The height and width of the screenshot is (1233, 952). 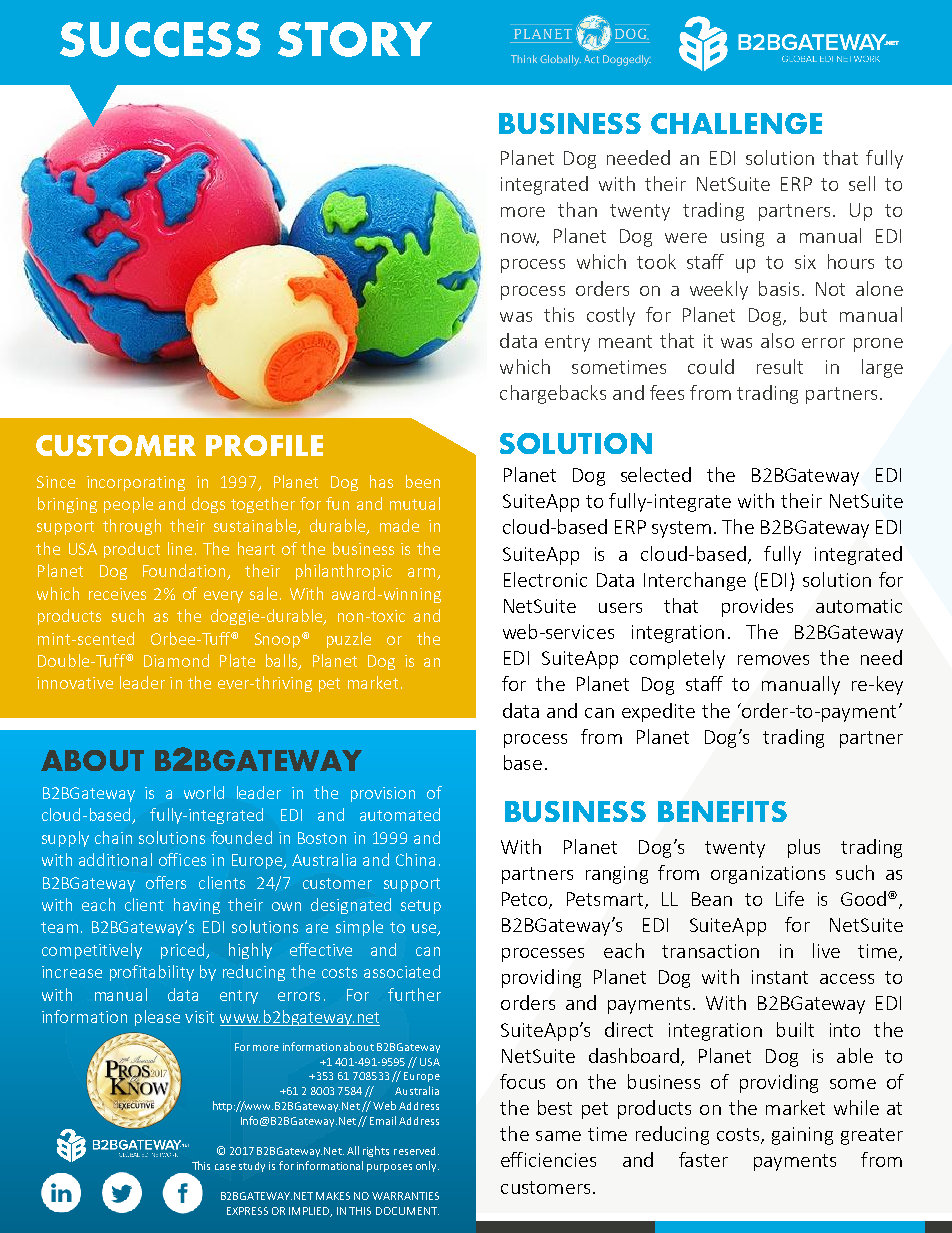 What do you see at coordinates (355, 39) in the screenshot?
I see `STORY` at bounding box center [355, 39].
